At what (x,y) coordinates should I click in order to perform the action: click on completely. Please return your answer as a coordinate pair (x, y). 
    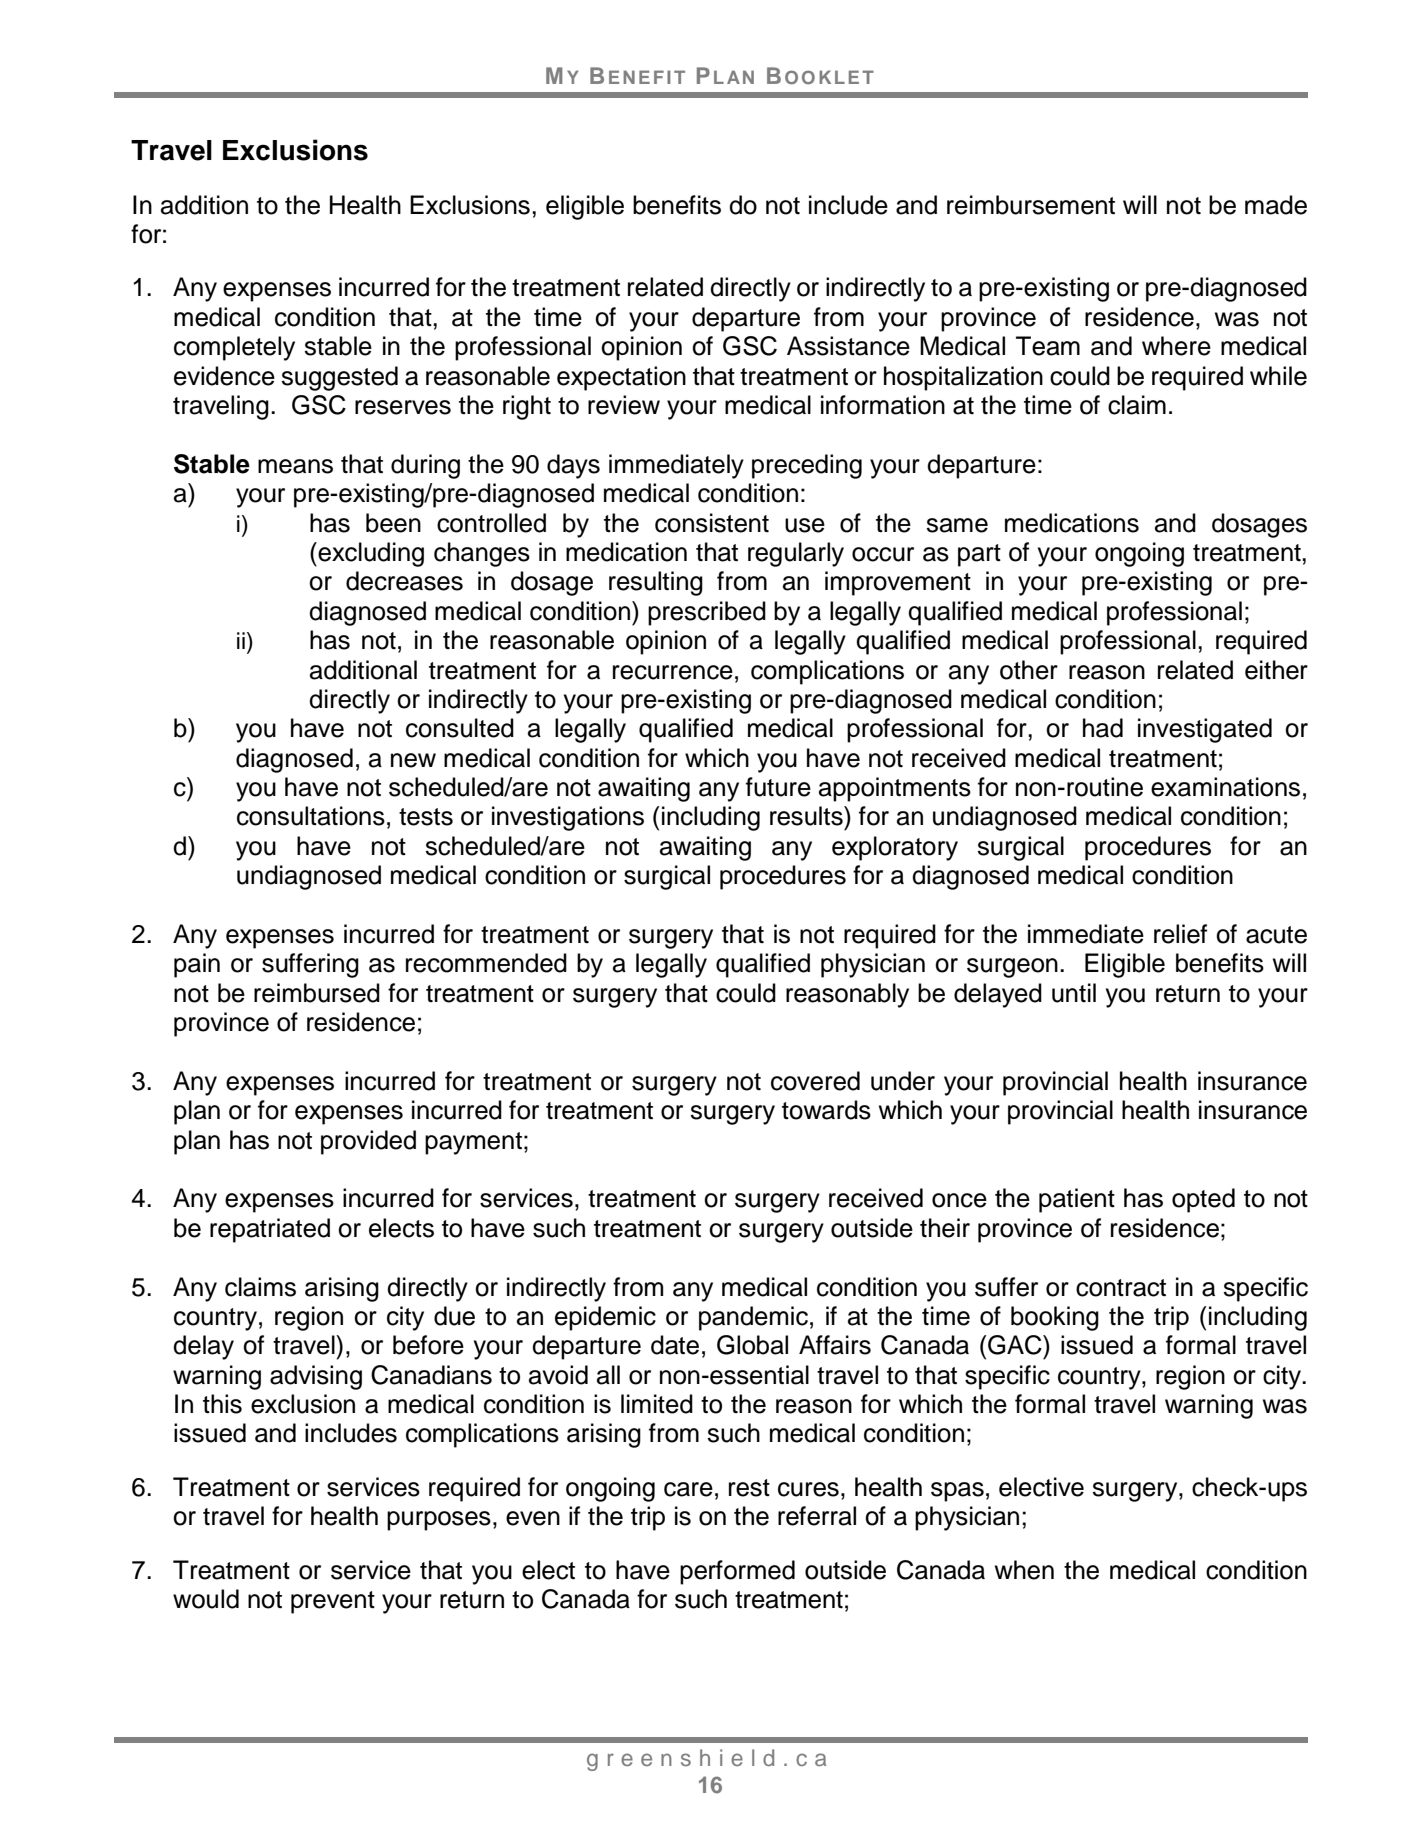
    Looking at the image, I should click on (234, 348).
